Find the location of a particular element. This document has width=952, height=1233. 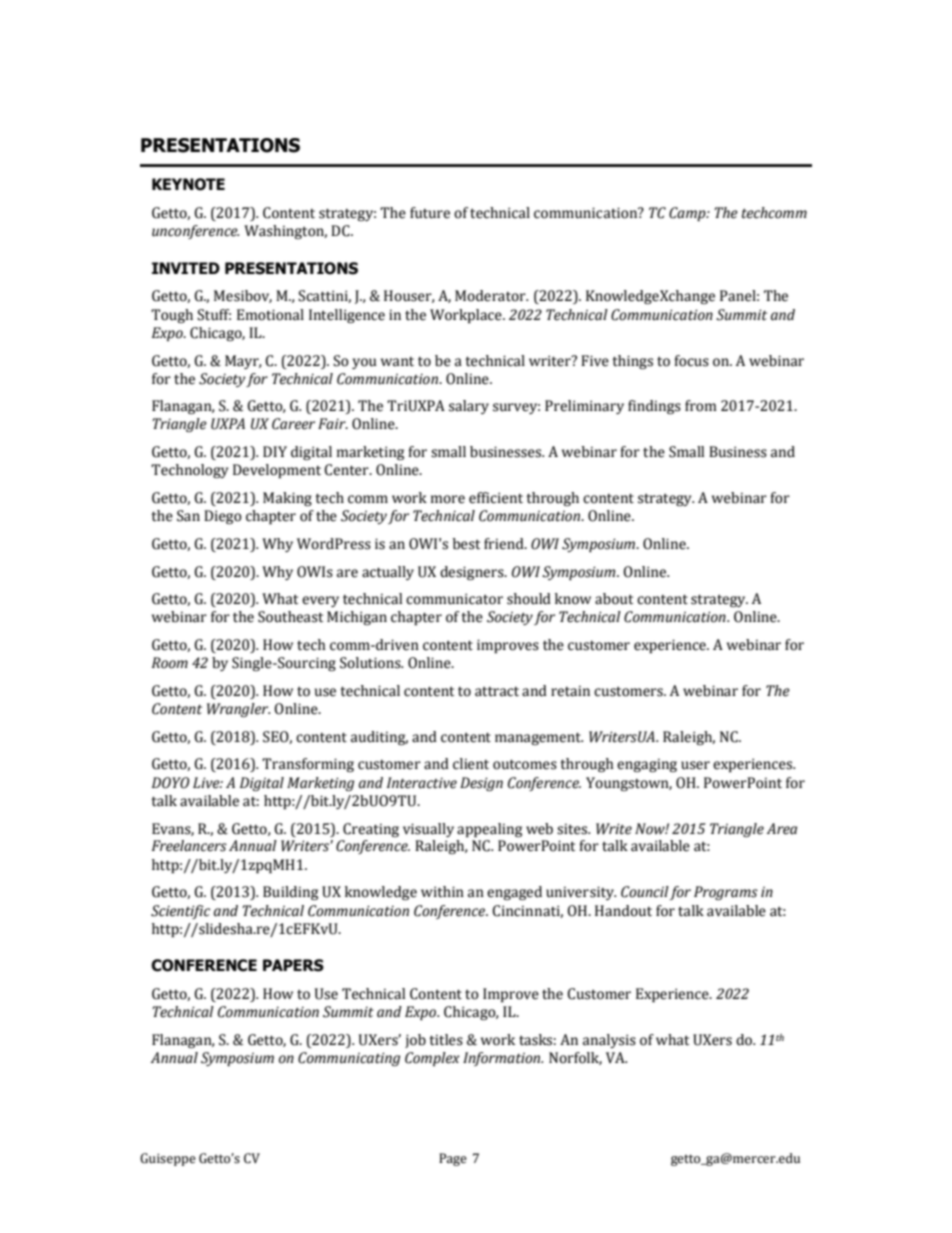

focus is located at coordinates (691, 361).
